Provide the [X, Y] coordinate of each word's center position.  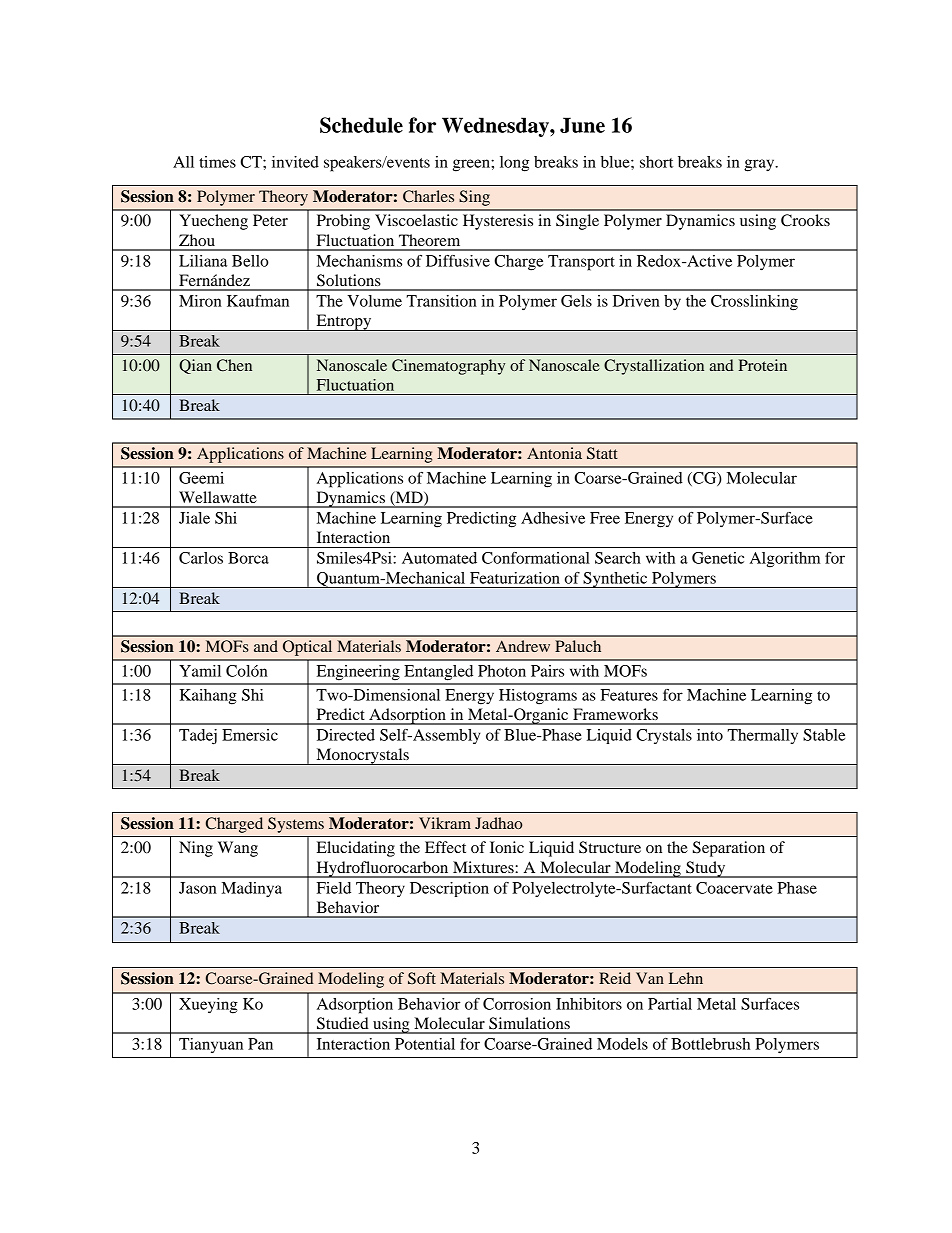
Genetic [718, 558]
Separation [729, 849]
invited [295, 162]
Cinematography [448, 367]
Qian [195, 366]
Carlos [201, 558]
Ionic [507, 847]
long [514, 164]
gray [760, 165]
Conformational [536, 558]
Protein [762, 365]
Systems [296, 825]
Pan [260, 1044]
